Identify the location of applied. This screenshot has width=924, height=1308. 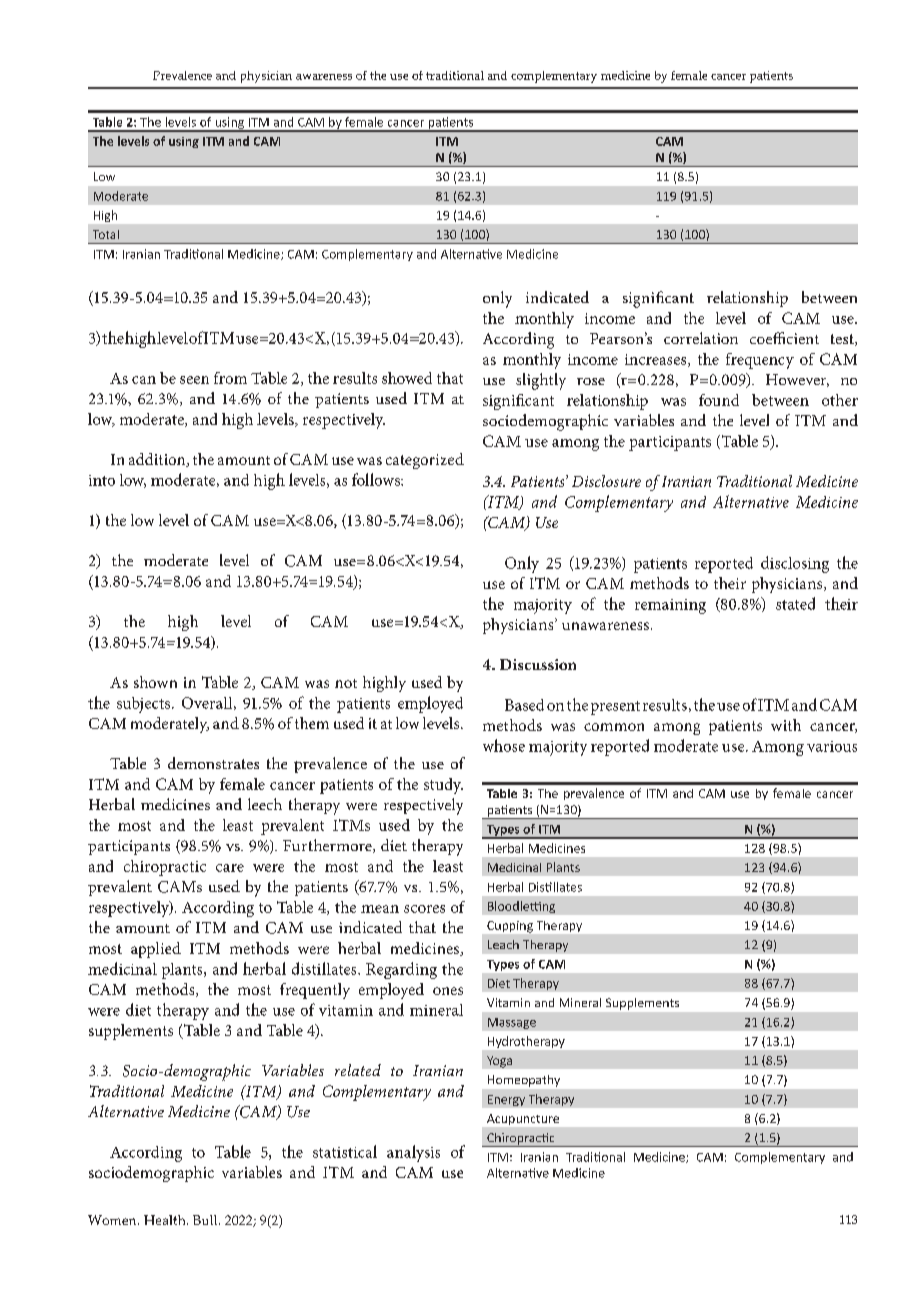
(156, 950).
